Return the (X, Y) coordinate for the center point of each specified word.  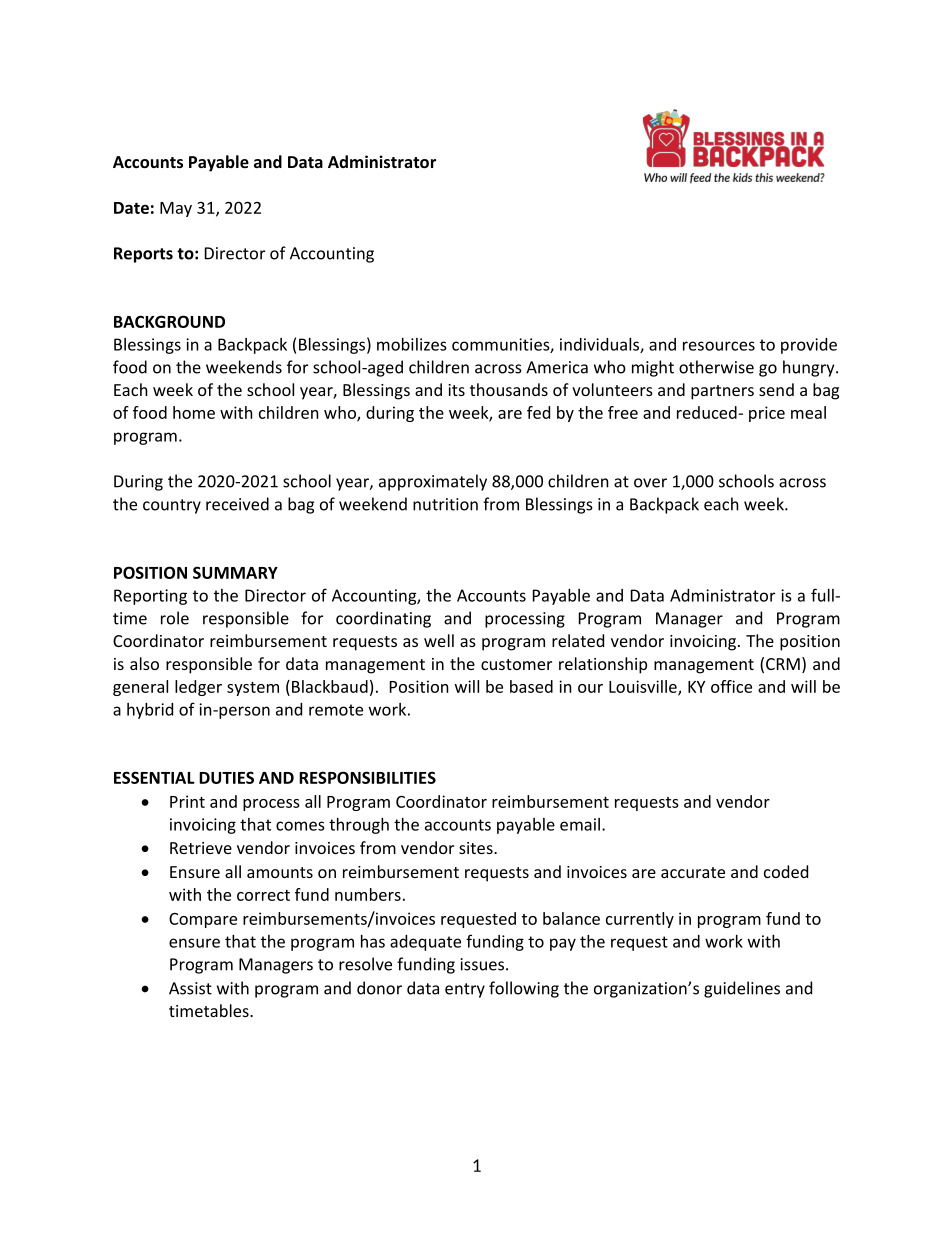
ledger (198, 688)
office (731, 686)
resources (719, 346)
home (194, 412)
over (650, 483)
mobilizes (412, 344)
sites (477, 848)
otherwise (716, 367)
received (237, 504)
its (456, 390)
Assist (190, 988)
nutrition (445, 504)
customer (516, 664)
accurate (693, 872)
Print (187, 801)
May (176, 209)
